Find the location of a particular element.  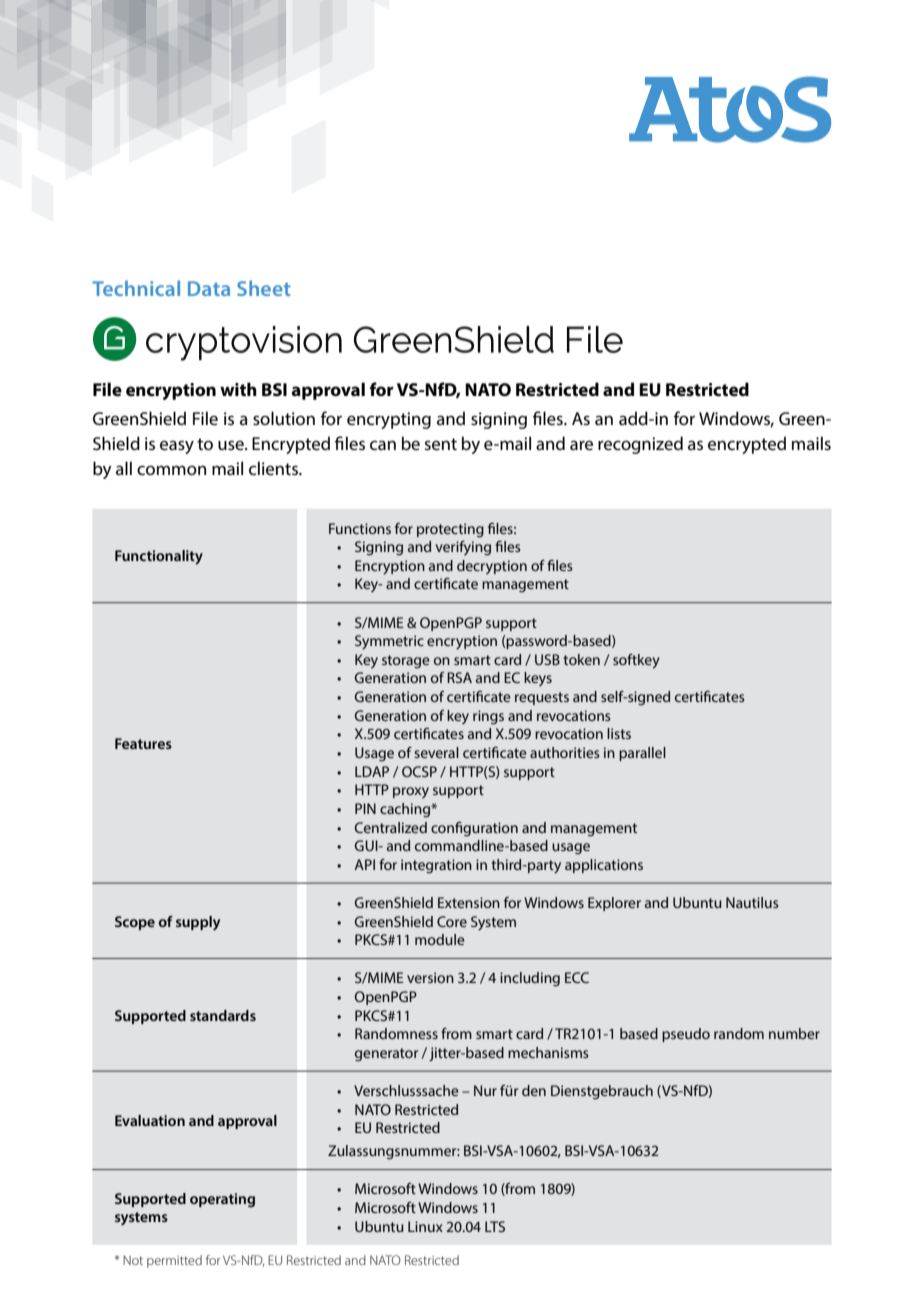

pseudo is located at coordinates (686, 1035).
